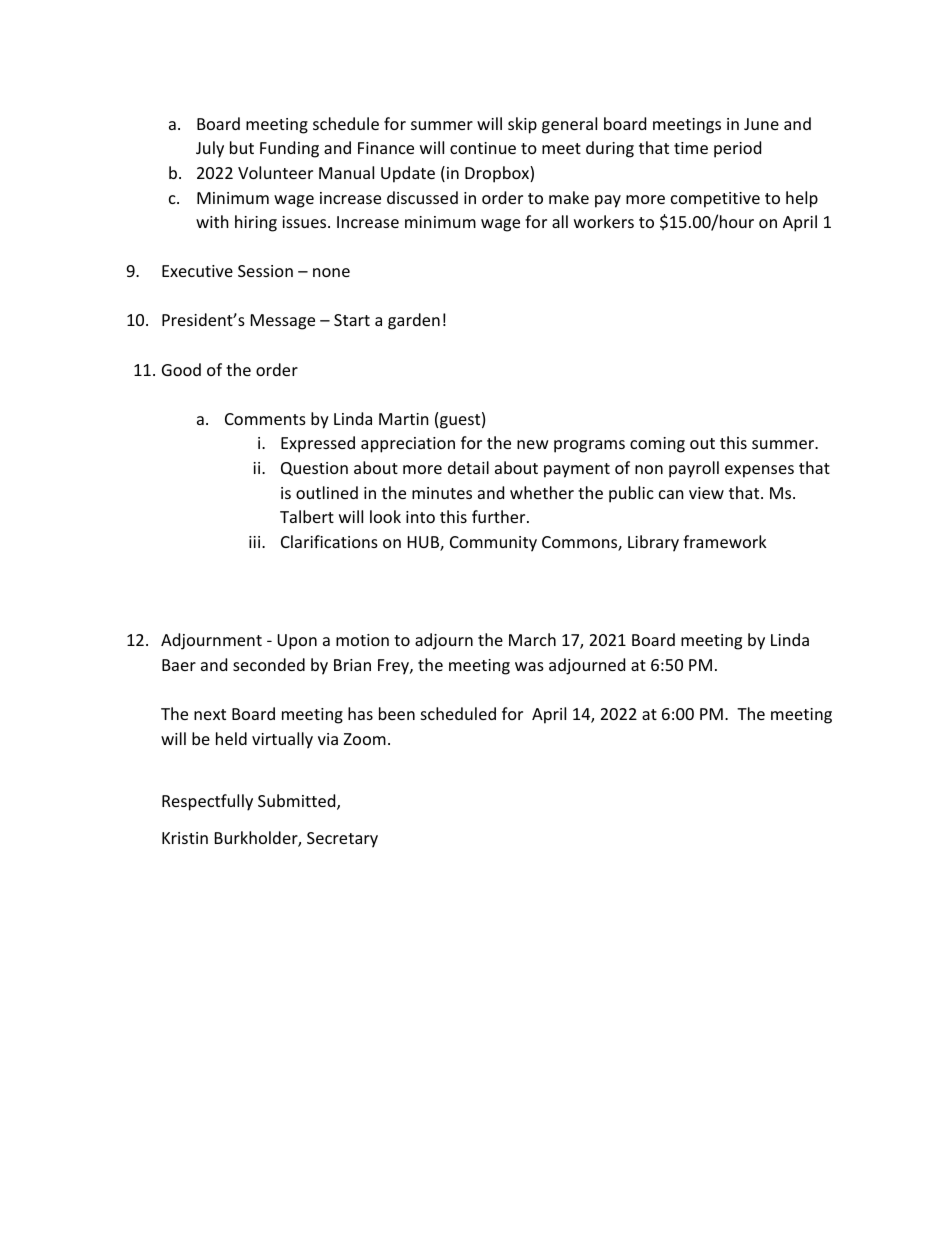 The image size is (952, 1233). What do you see at coordinates (314, 469) in the page?
I see `Question` at bounding box center [314, 469].
